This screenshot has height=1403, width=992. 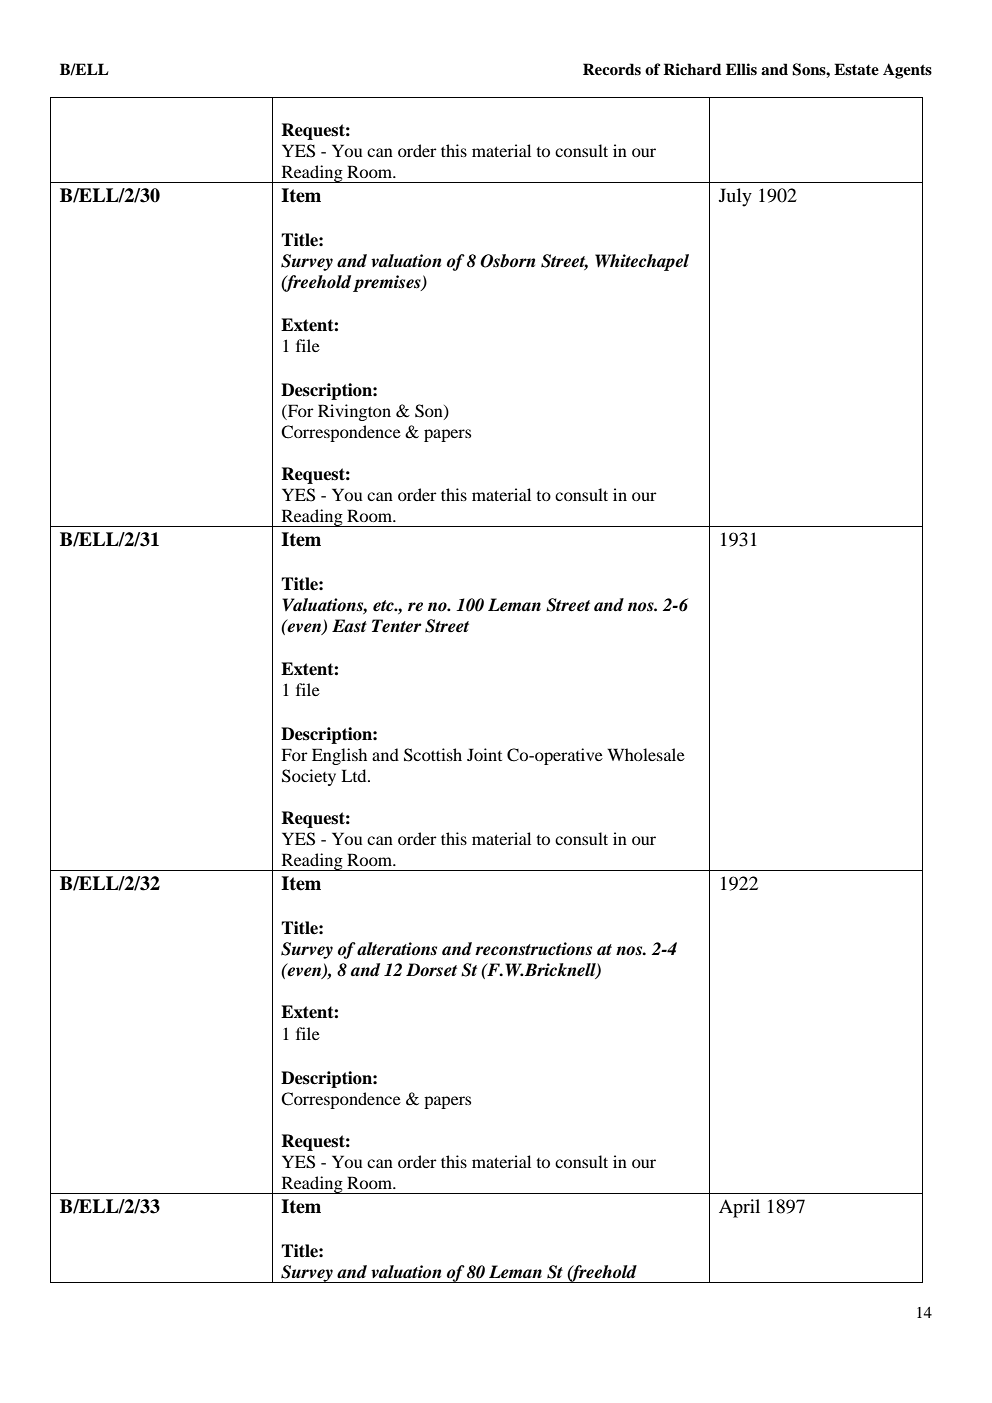 I want to click on July, so click(x=735, y=197).
